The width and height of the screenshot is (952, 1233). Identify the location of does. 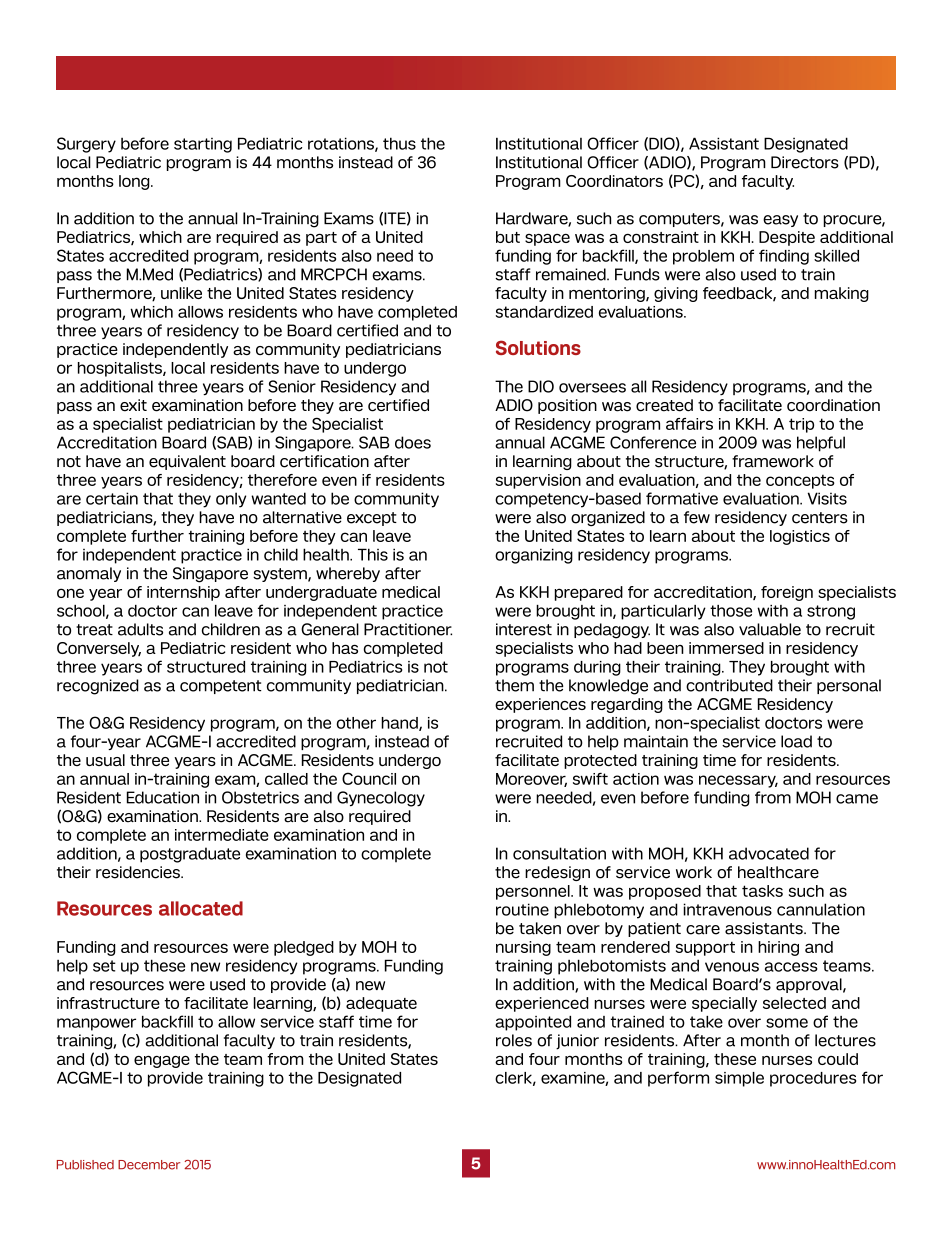
(413, 442).
